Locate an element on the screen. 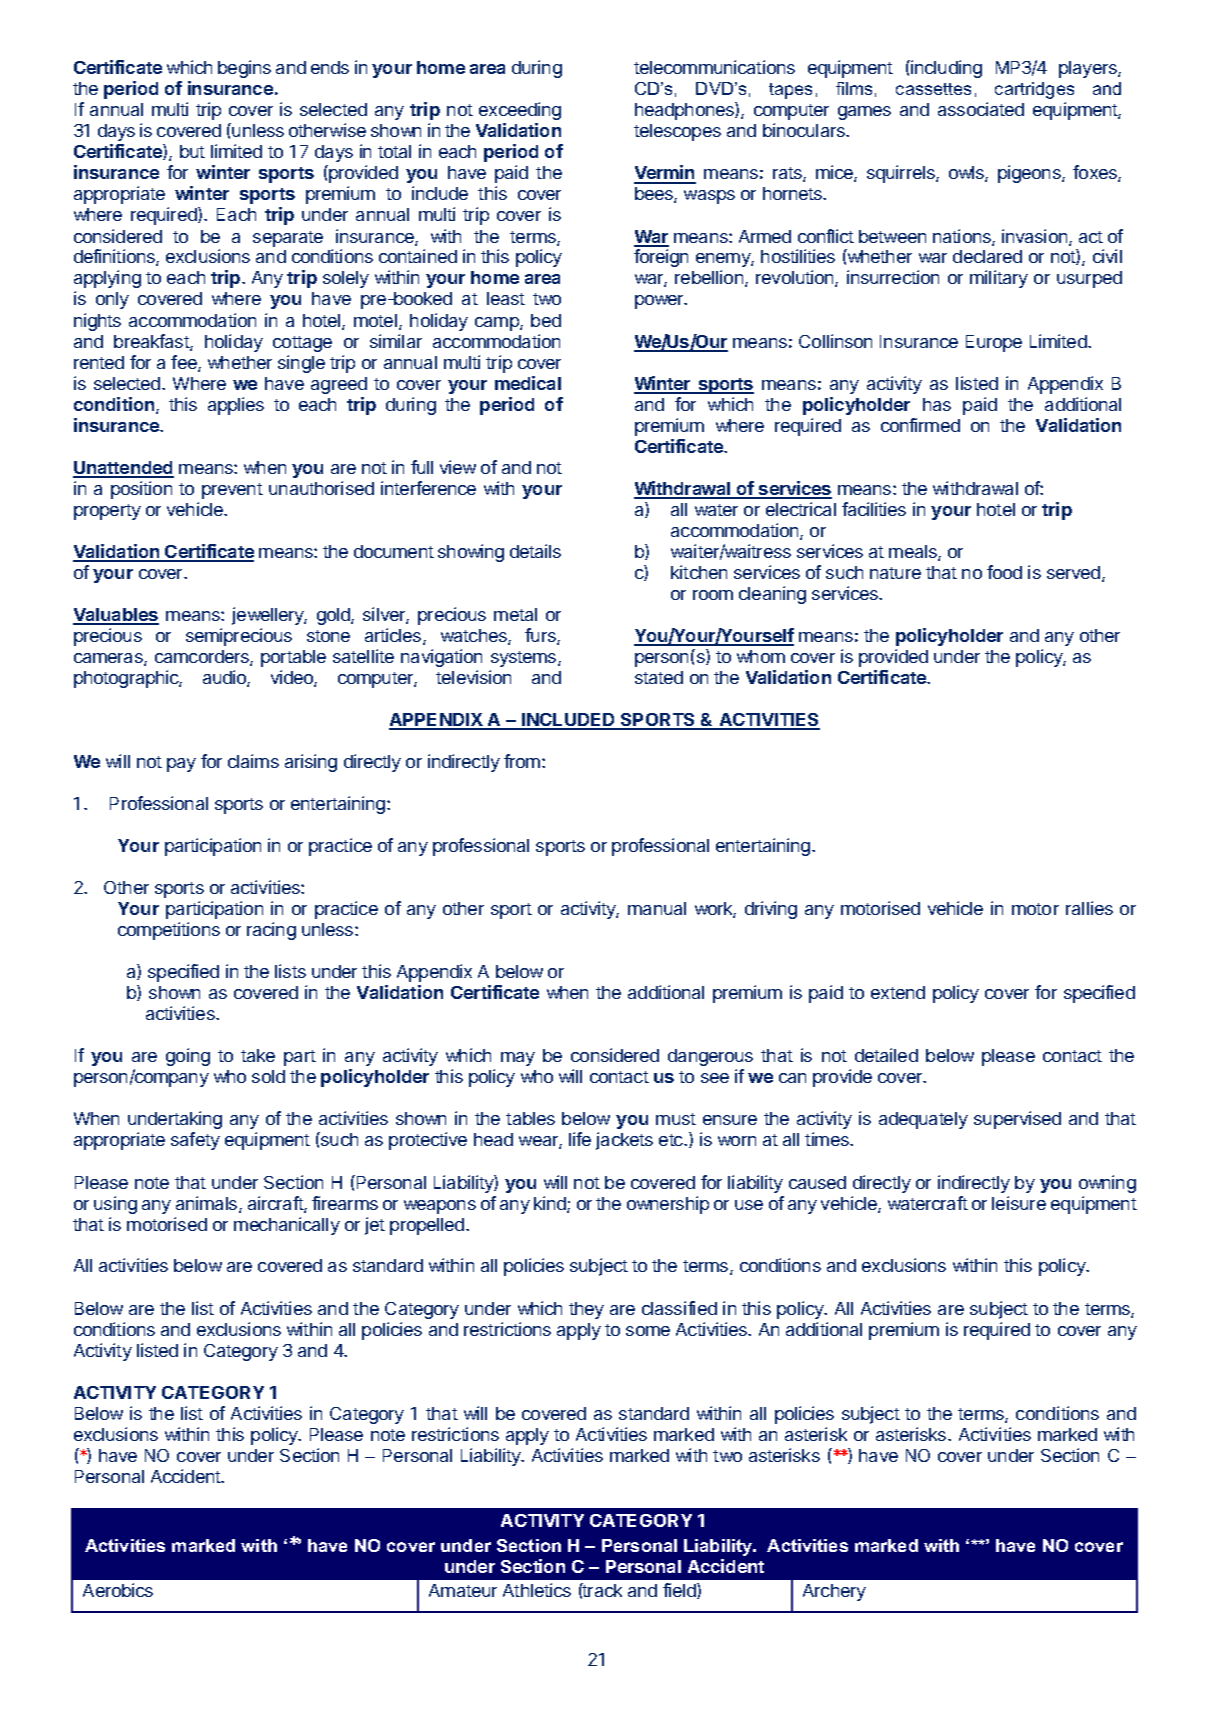 This screenshot has height=1710, width=1209. Athletics is located at coordinates (537, 1590).
